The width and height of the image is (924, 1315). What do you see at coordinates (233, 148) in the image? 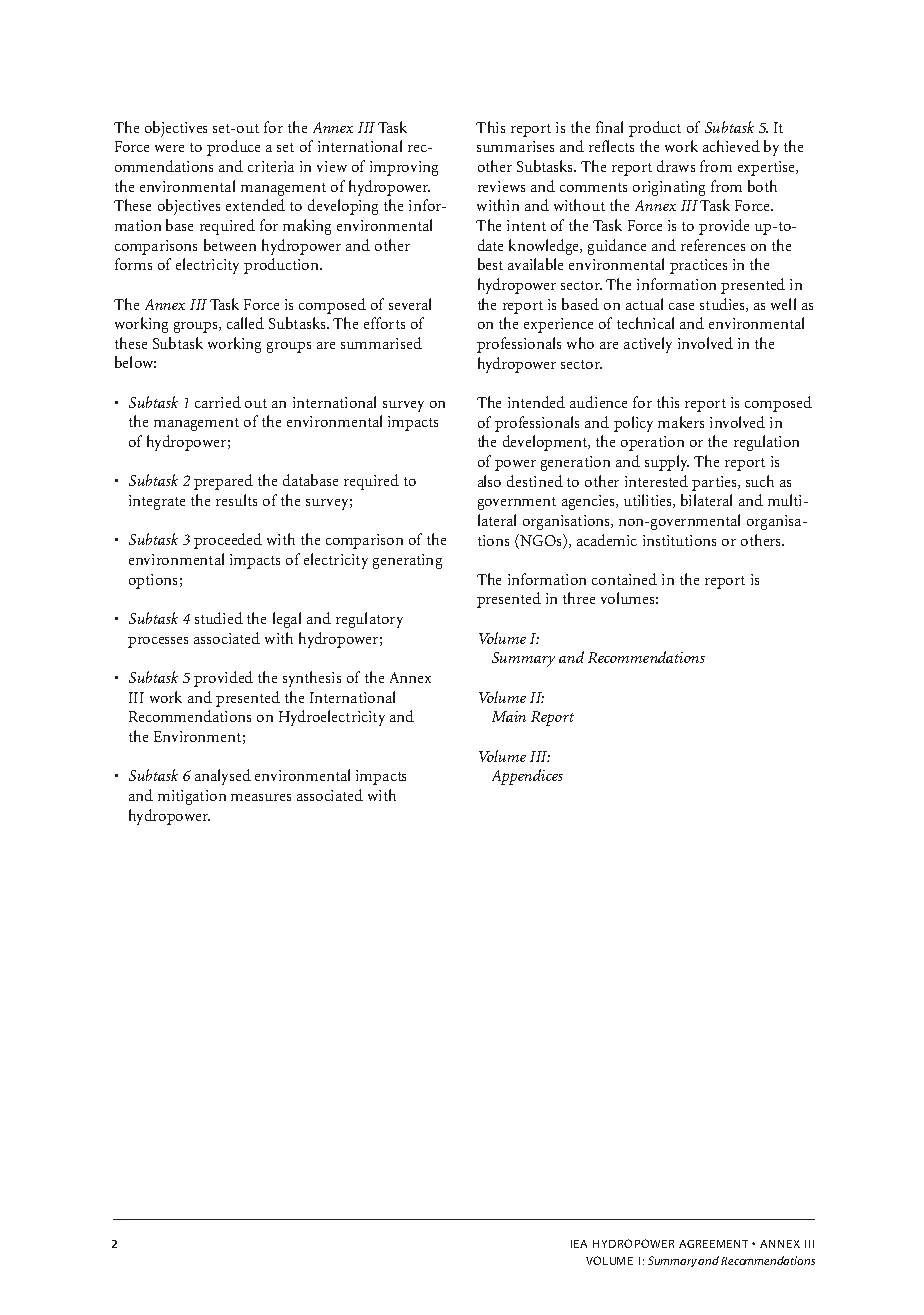
I see `produce` at bounding box center [233, 148].
